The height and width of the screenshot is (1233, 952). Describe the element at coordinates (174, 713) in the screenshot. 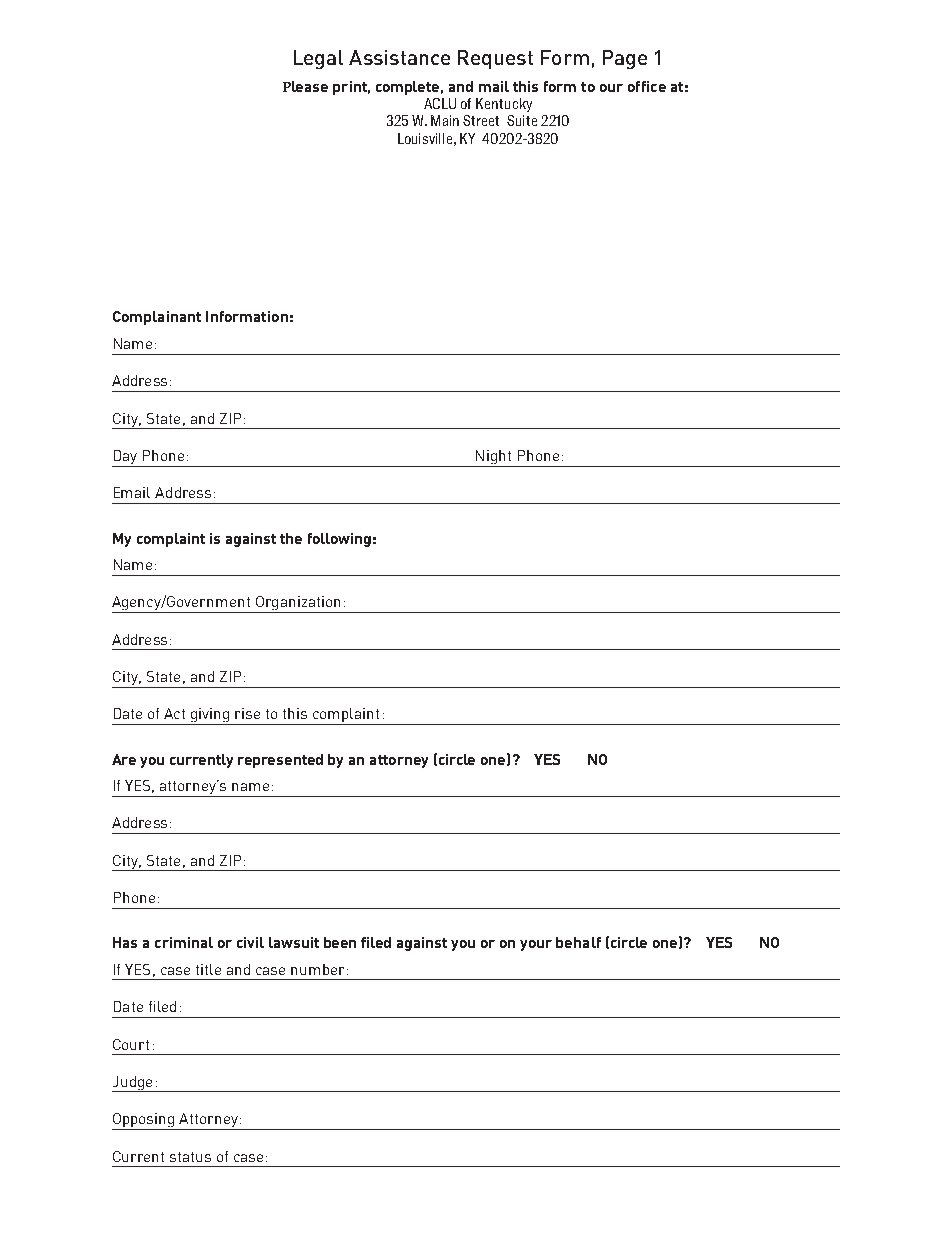

I see `Act` at that location.
